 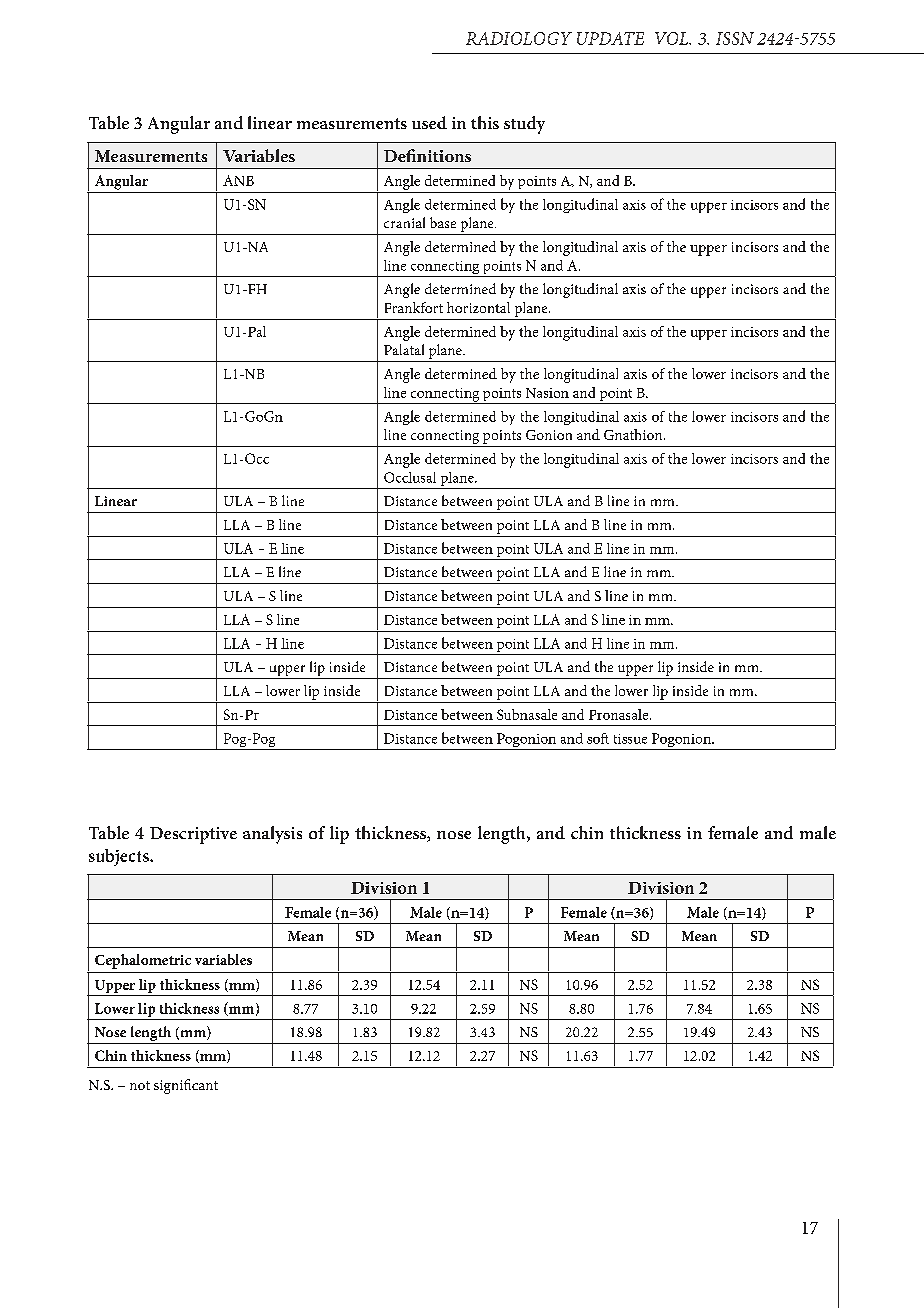 I want to click on Descriptive, so click(x=193, y=835).
